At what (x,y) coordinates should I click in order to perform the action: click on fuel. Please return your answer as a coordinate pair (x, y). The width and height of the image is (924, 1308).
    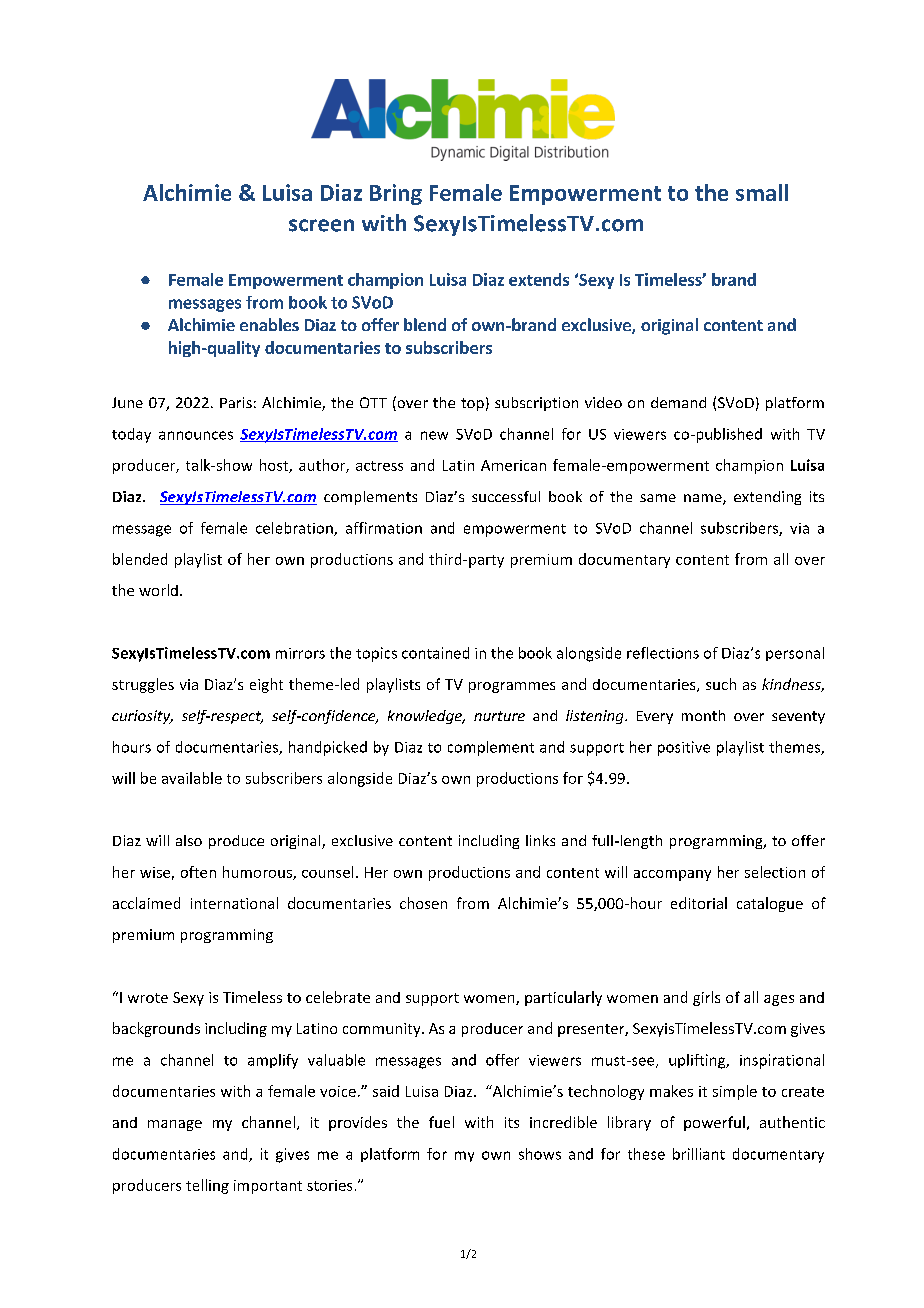
    Looking at the image, I should click on (441, 1122).
